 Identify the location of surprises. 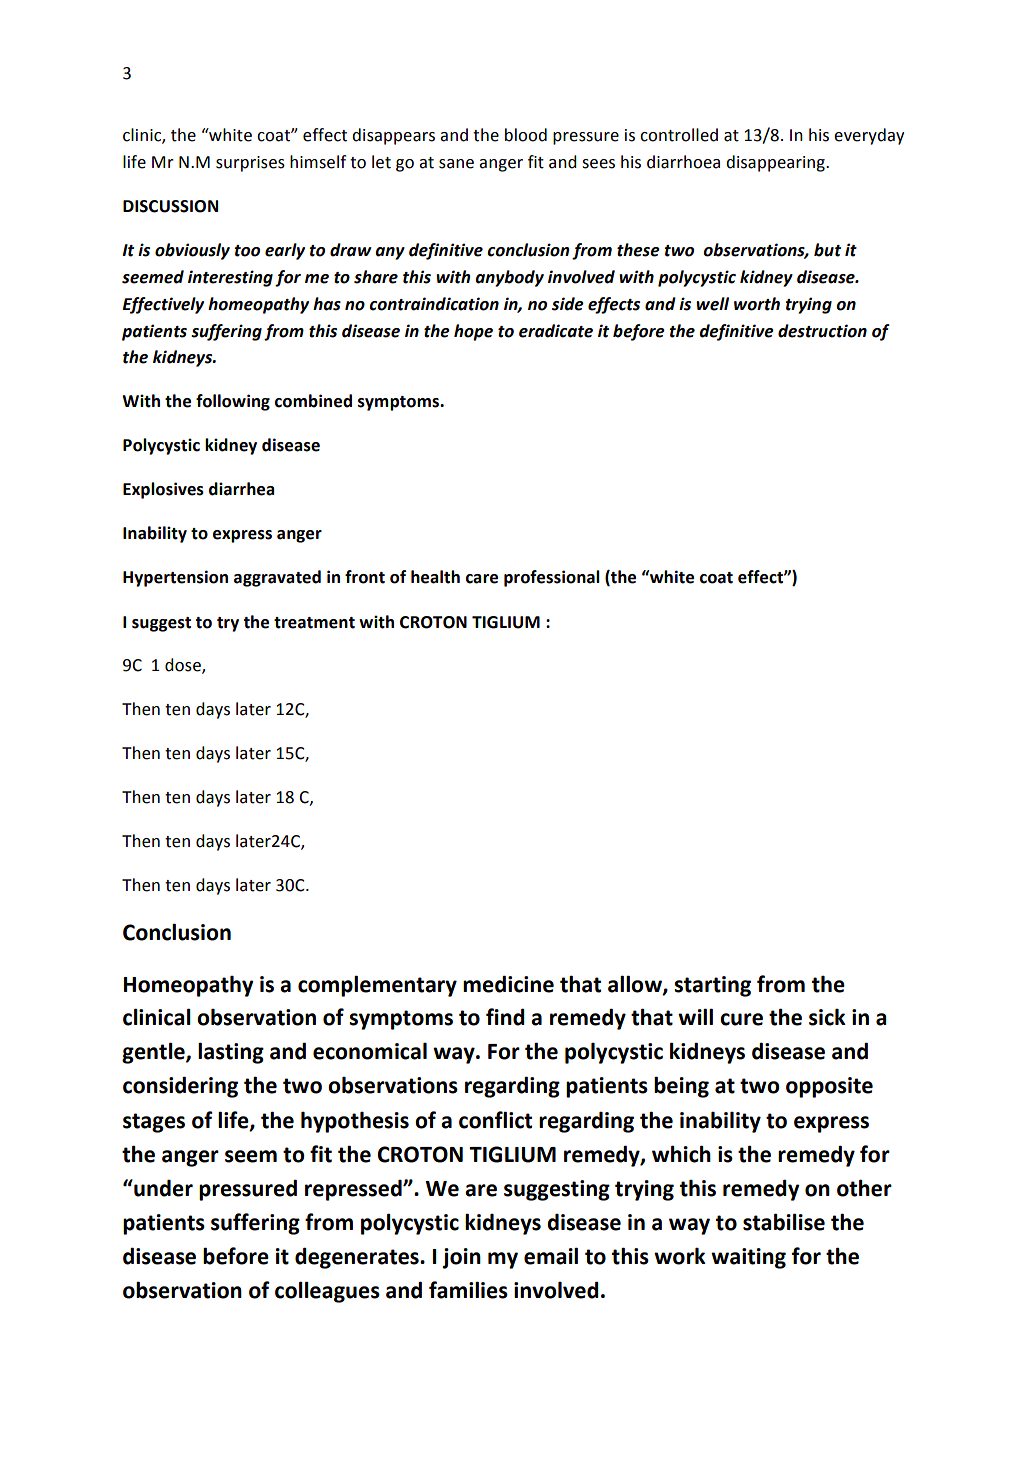
(250, 164).
